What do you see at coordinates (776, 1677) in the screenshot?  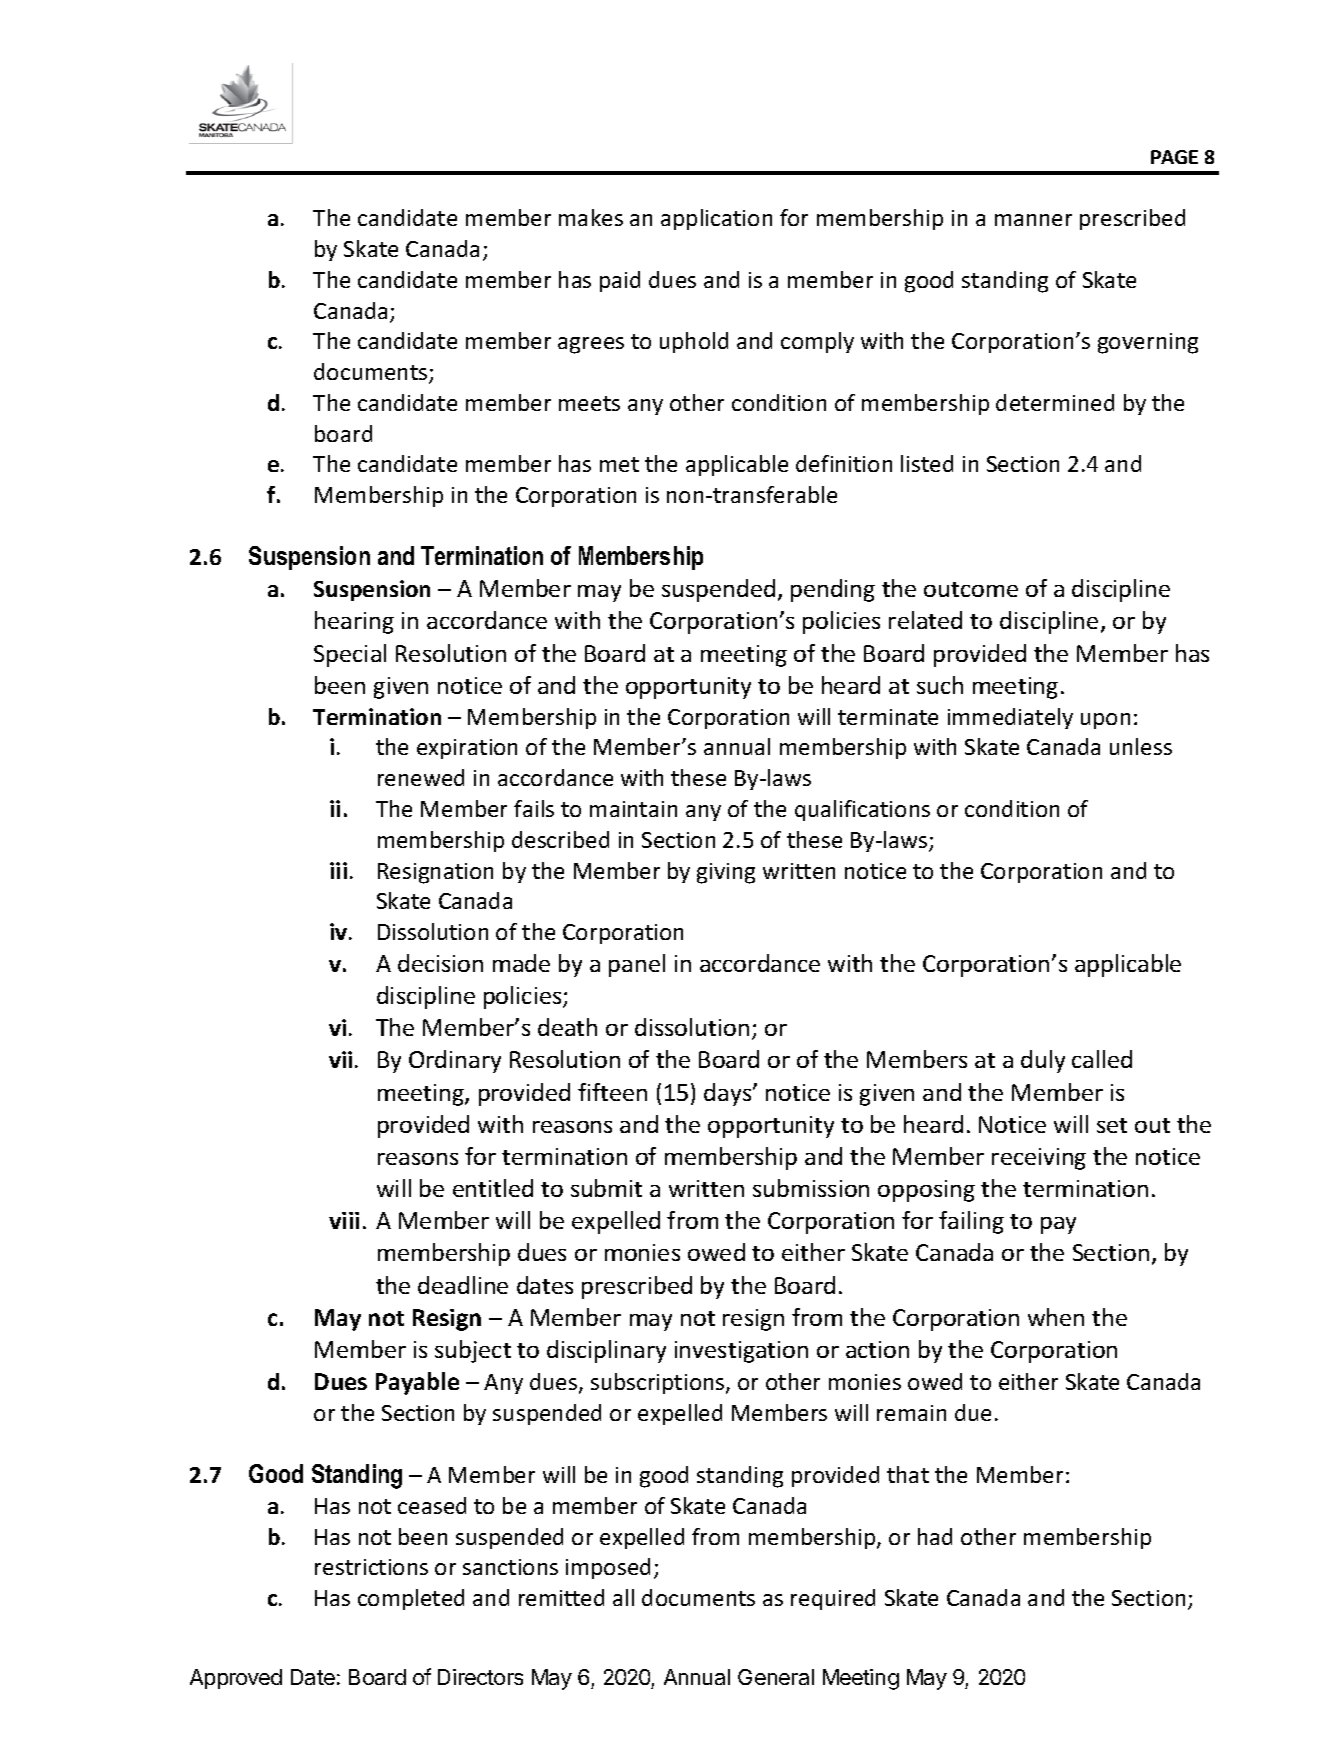 I see `General` at bounding box center [776, 1677].
